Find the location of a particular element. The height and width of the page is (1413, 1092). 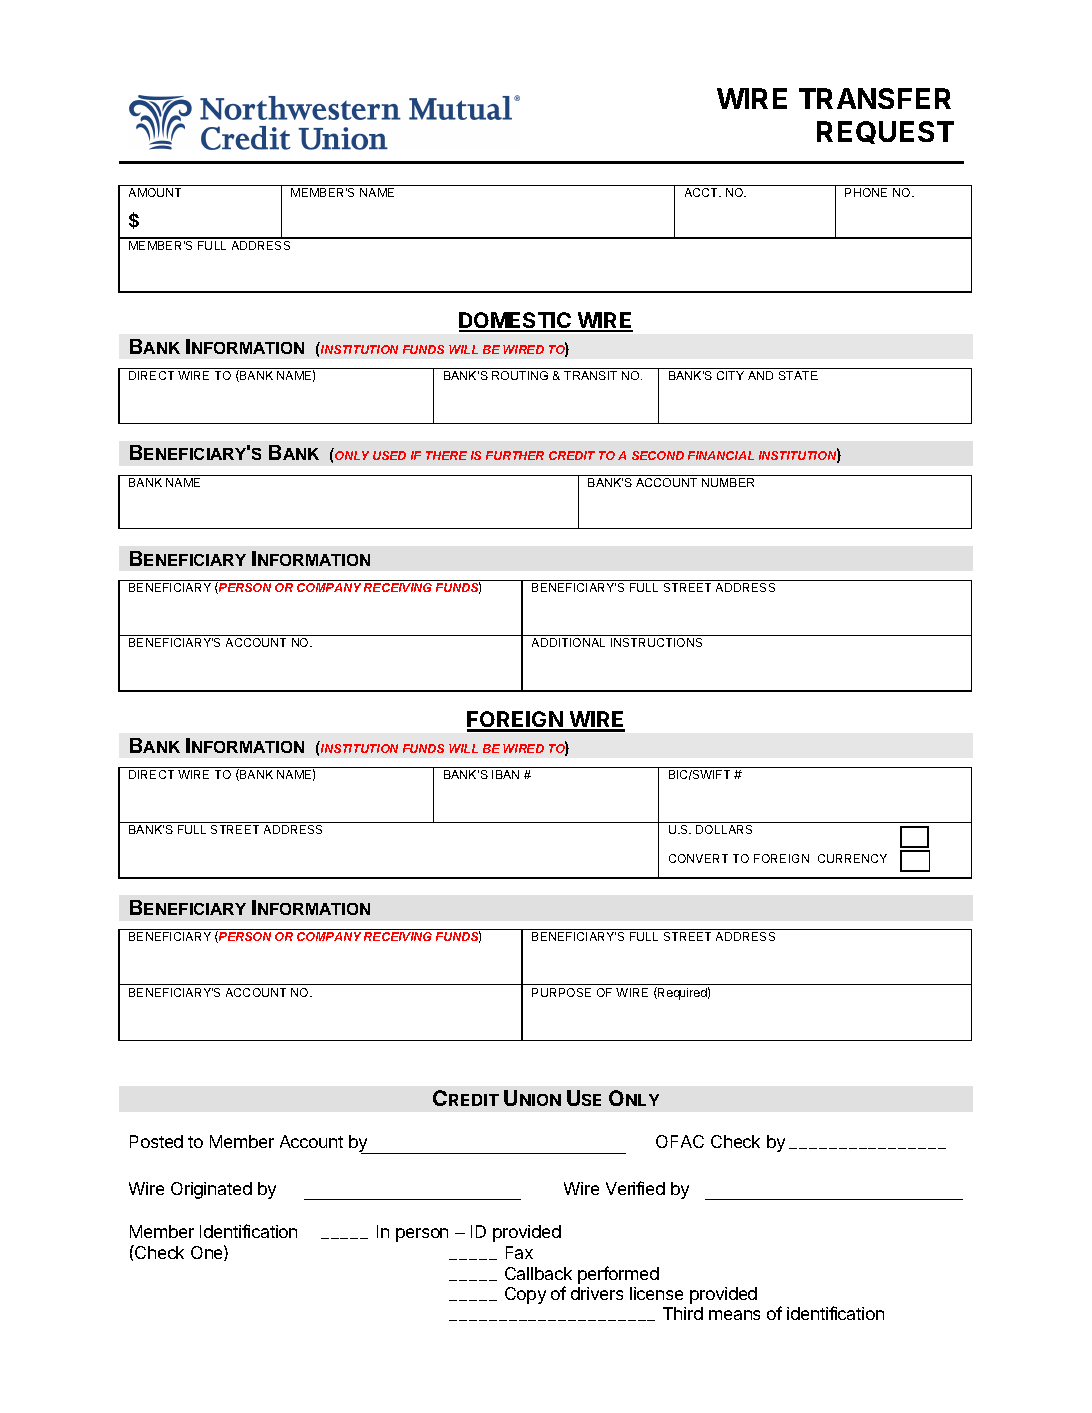

AMOUNT is located at coordinates (155, 192).
